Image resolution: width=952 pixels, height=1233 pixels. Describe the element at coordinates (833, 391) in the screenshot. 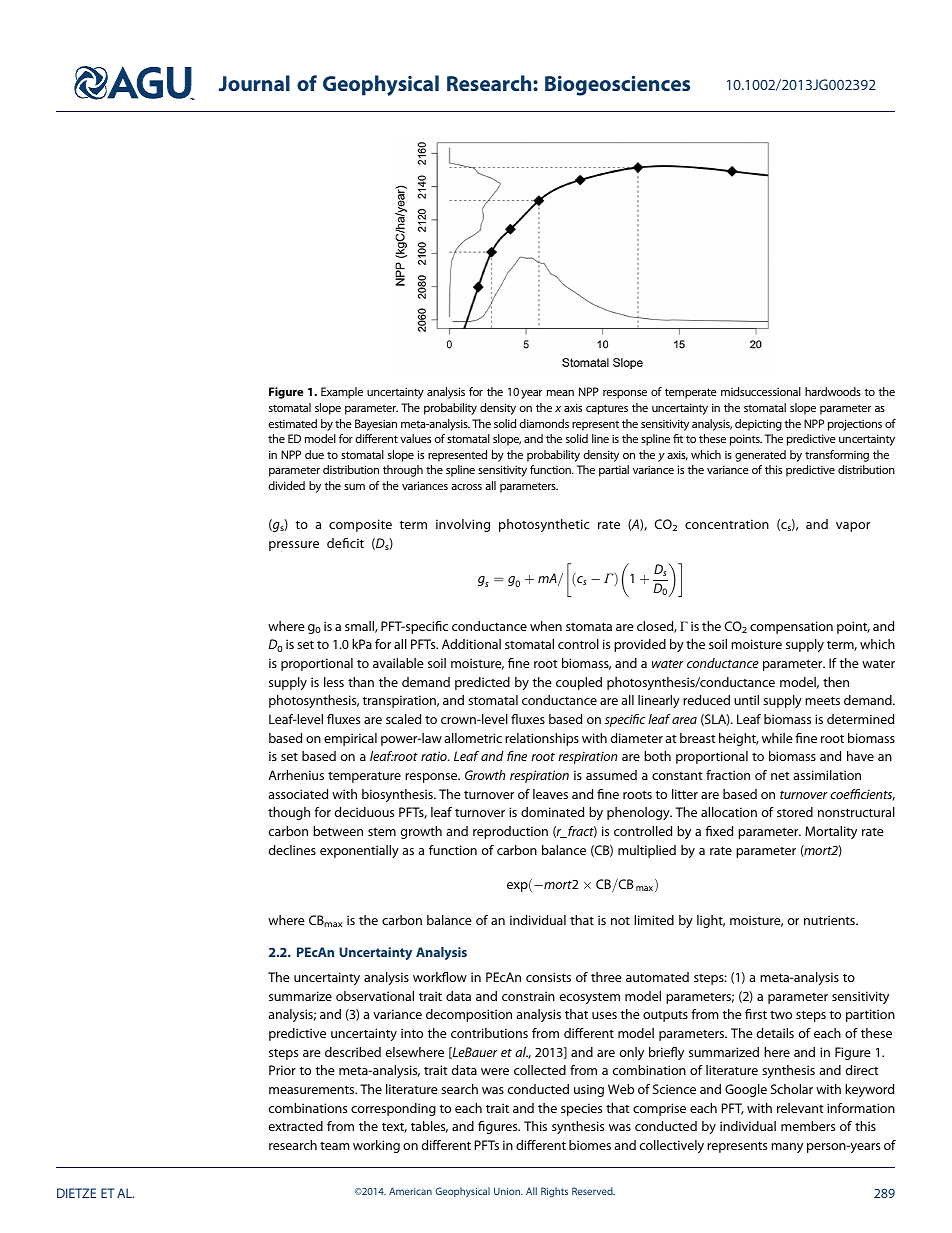

I see `hardwoods` at that location.
